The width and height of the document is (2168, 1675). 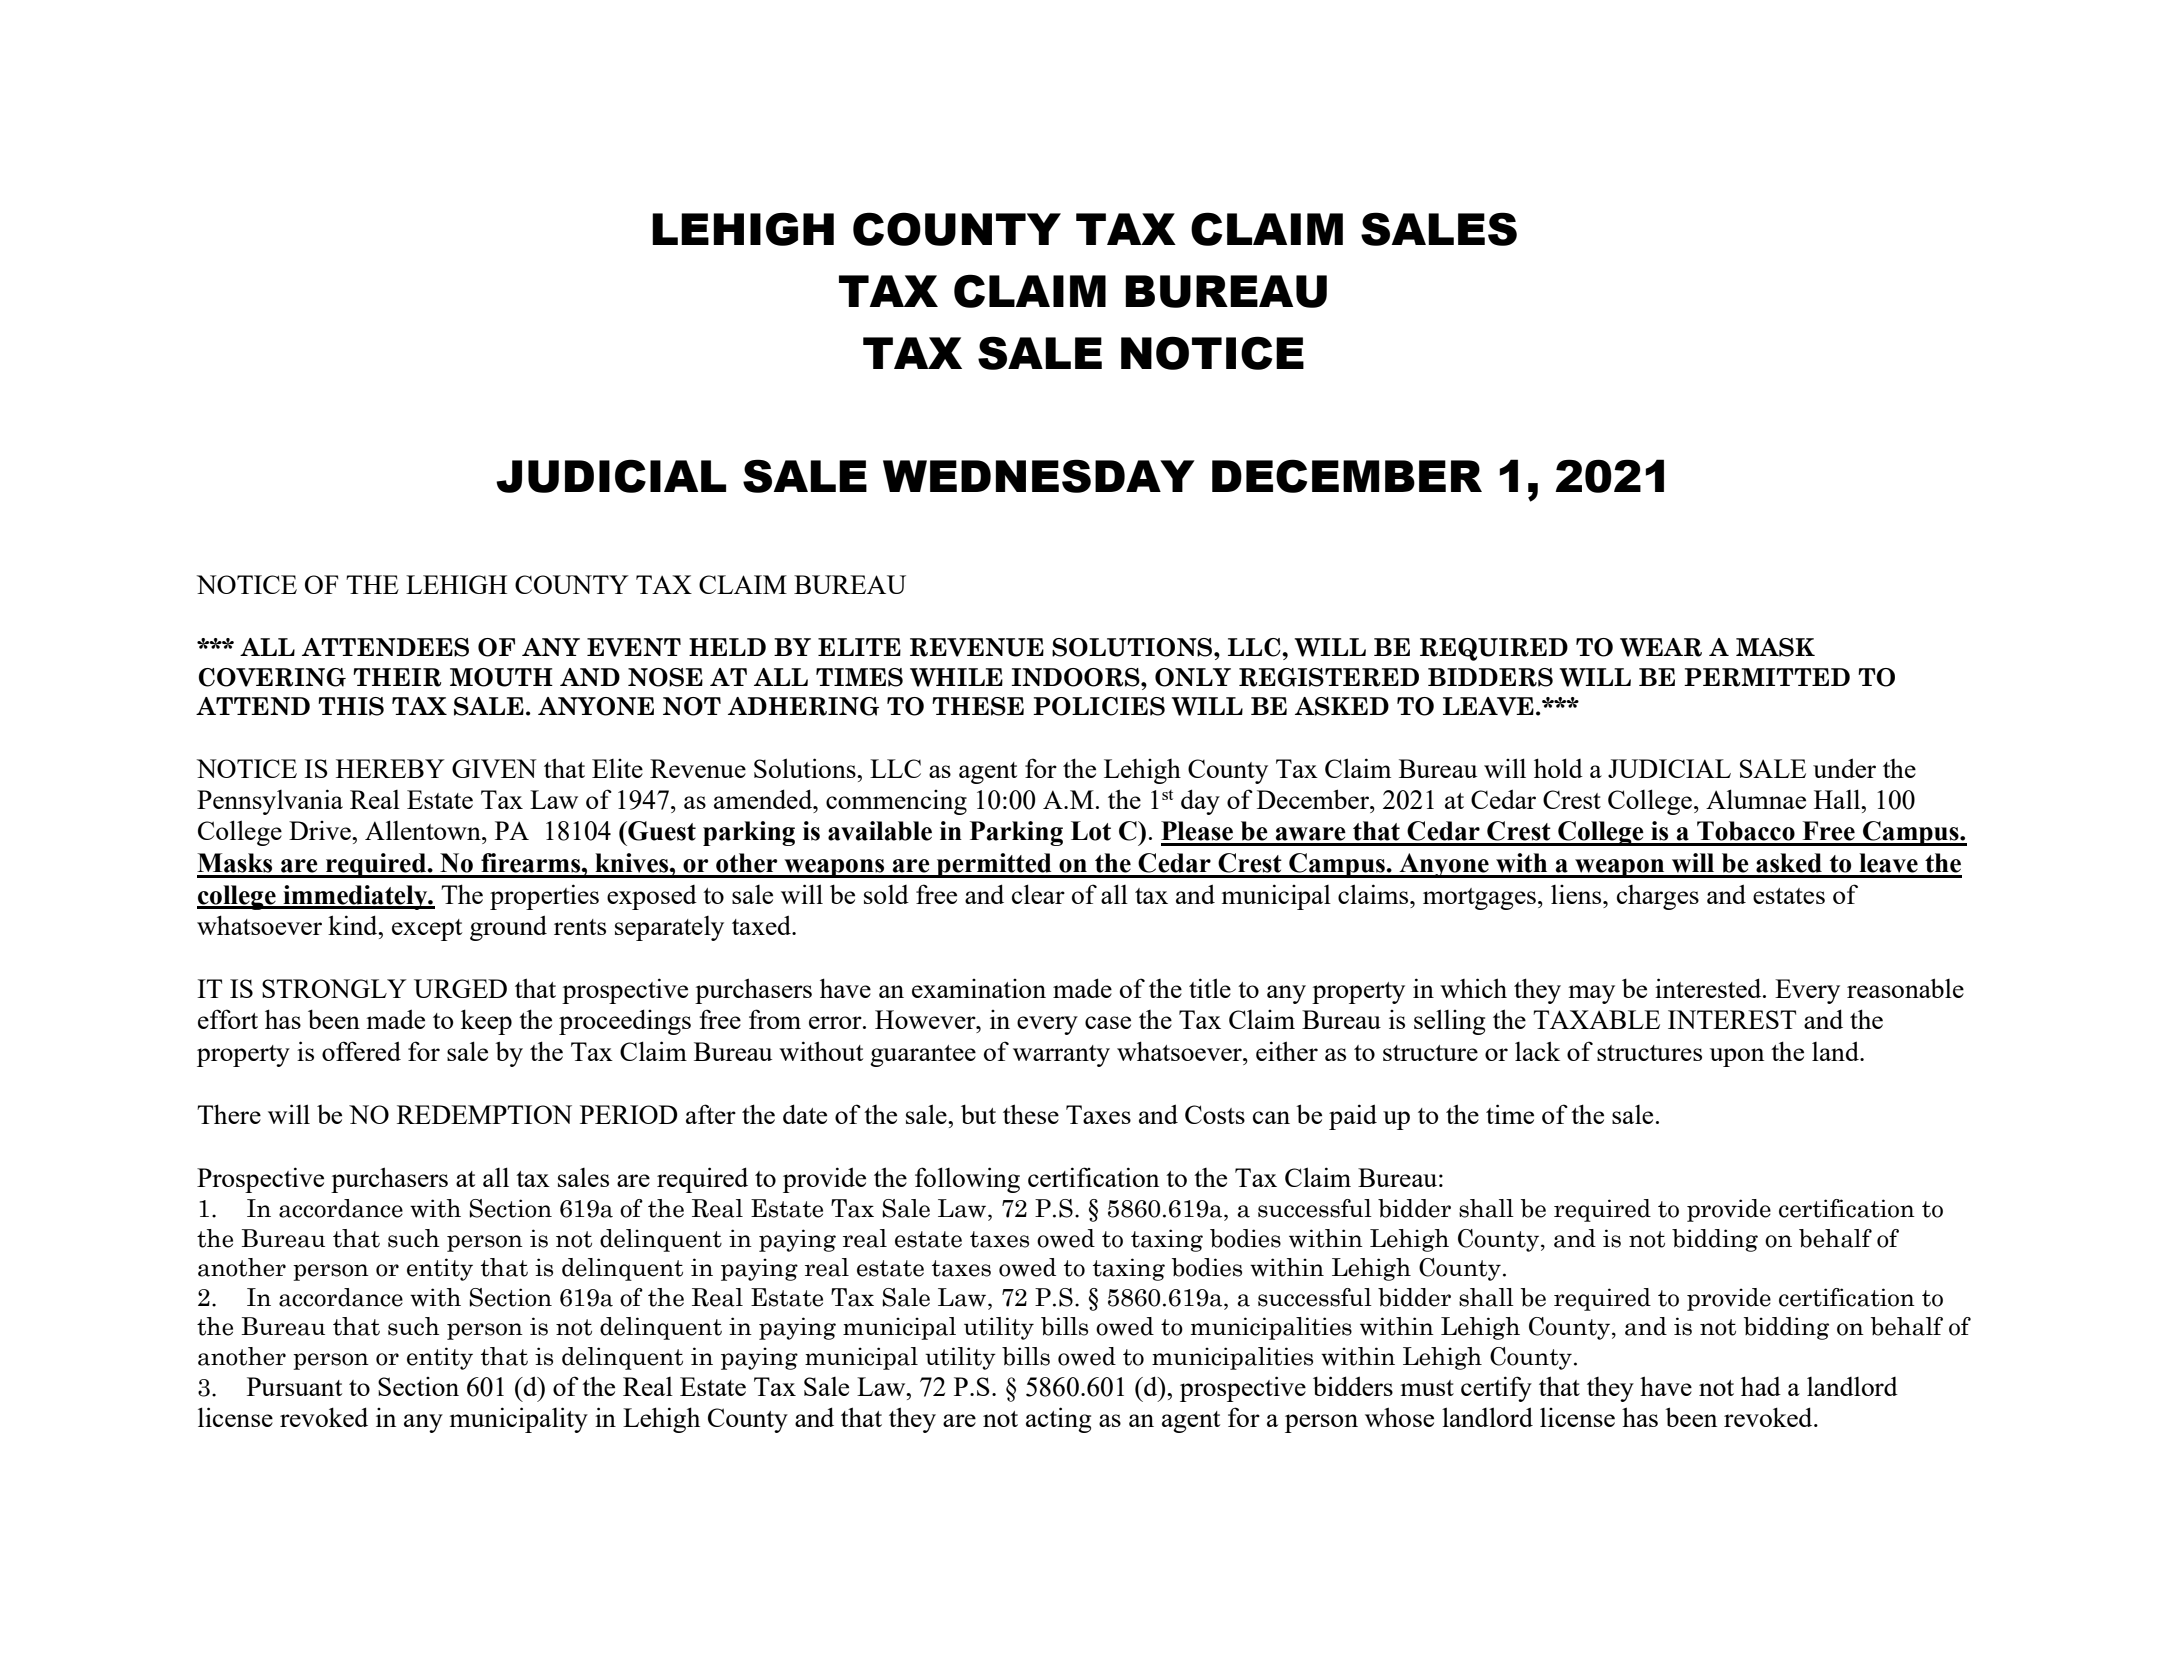 What do you see at coordinates (1761, 1386) in the document?
I see `had` at bounding box center [1761, 1386].
